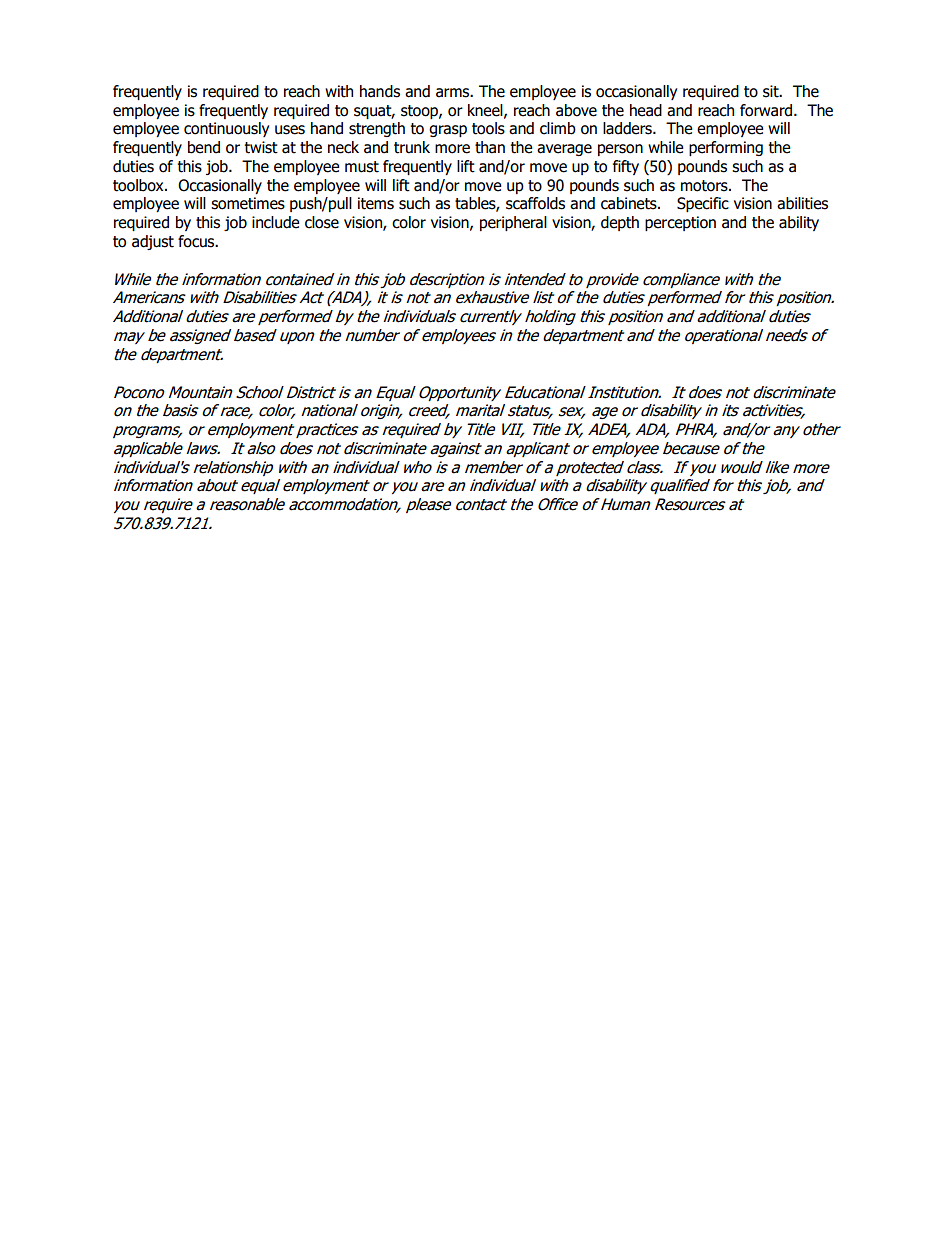 Image resolution: width=952 pixels, height=1233 pixels. Describe the element at coordinates (680, 223) in the screenshot. I see `perception` at that location.
